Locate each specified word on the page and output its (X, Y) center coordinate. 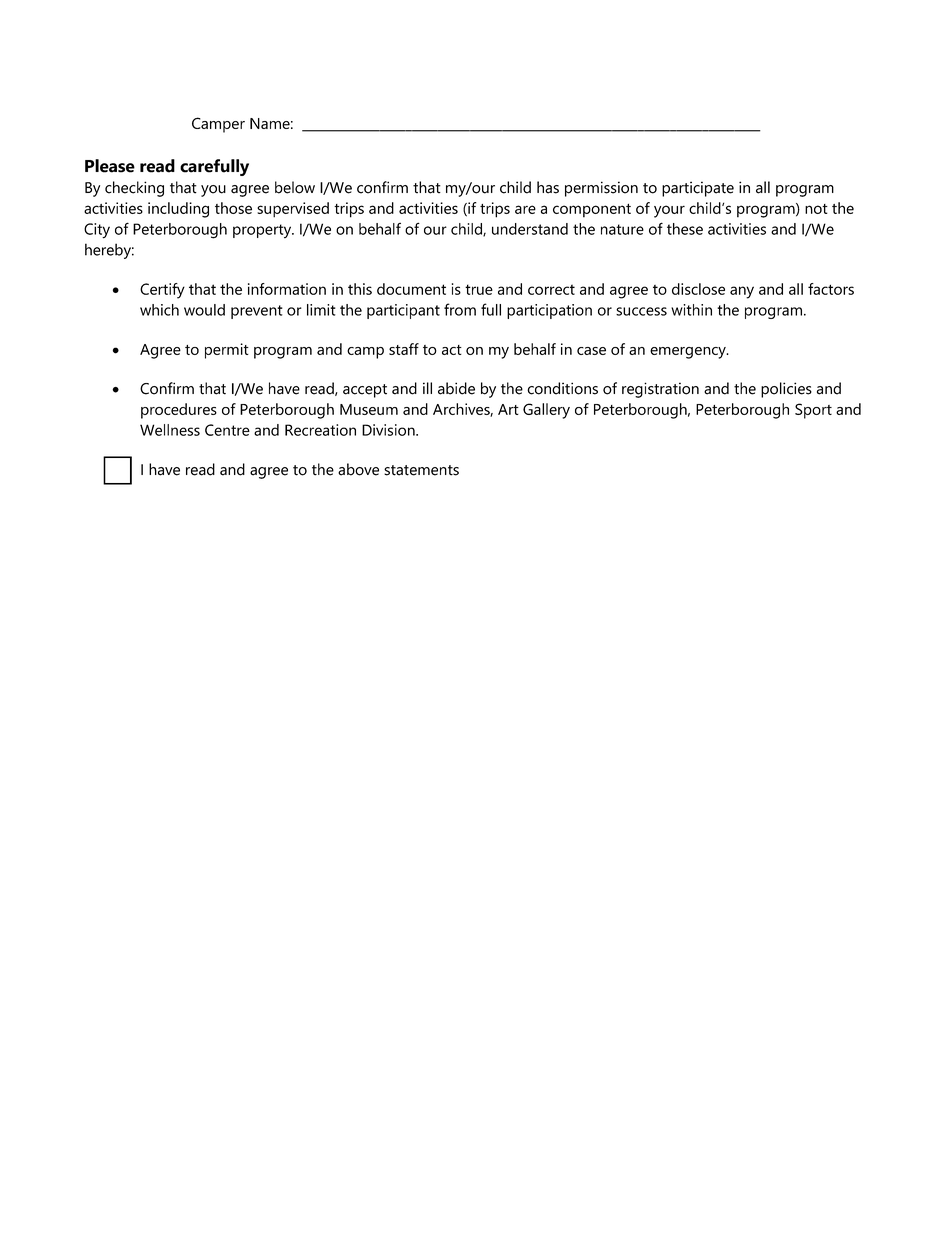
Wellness (170, 430)
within (691, 310)
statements (421, 470)
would (204, 310)
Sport (813, 411)
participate (698, 189)
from (460, 309)
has (548, 187)
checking (134, 189)
